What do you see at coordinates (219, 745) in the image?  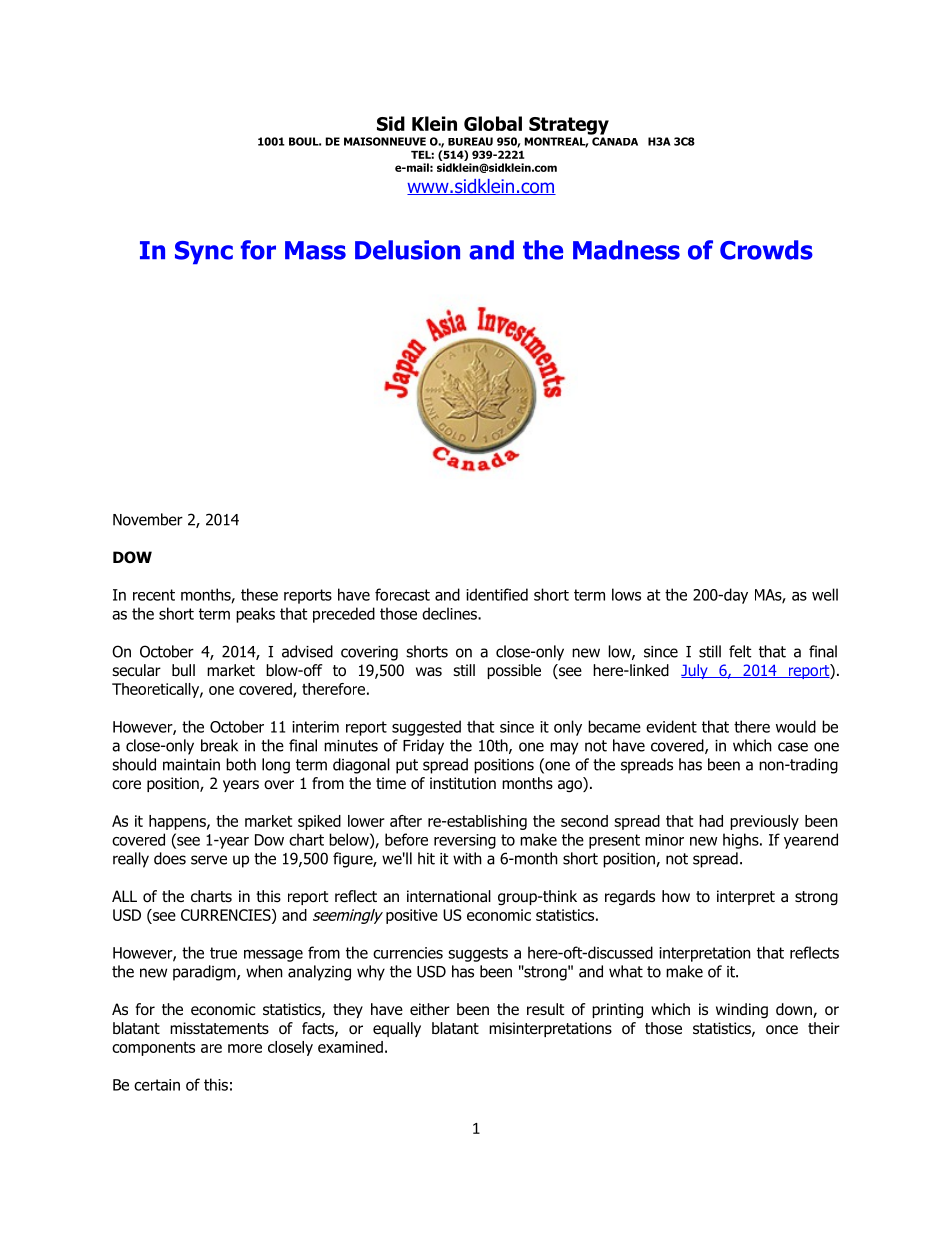 I see `break` at bounding box center [219, 745].
